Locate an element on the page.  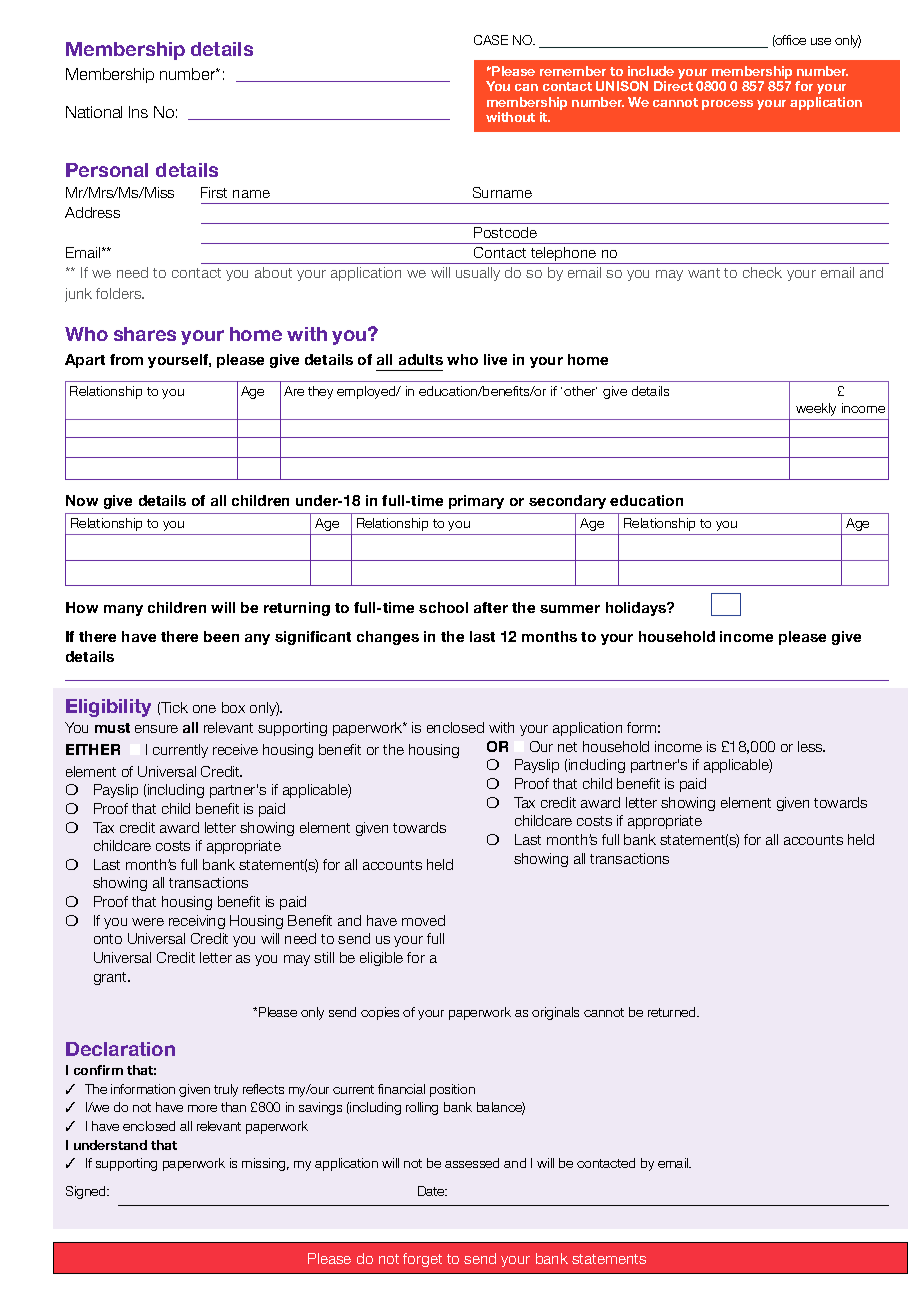
weekly is located at coordinates (816, 409).
